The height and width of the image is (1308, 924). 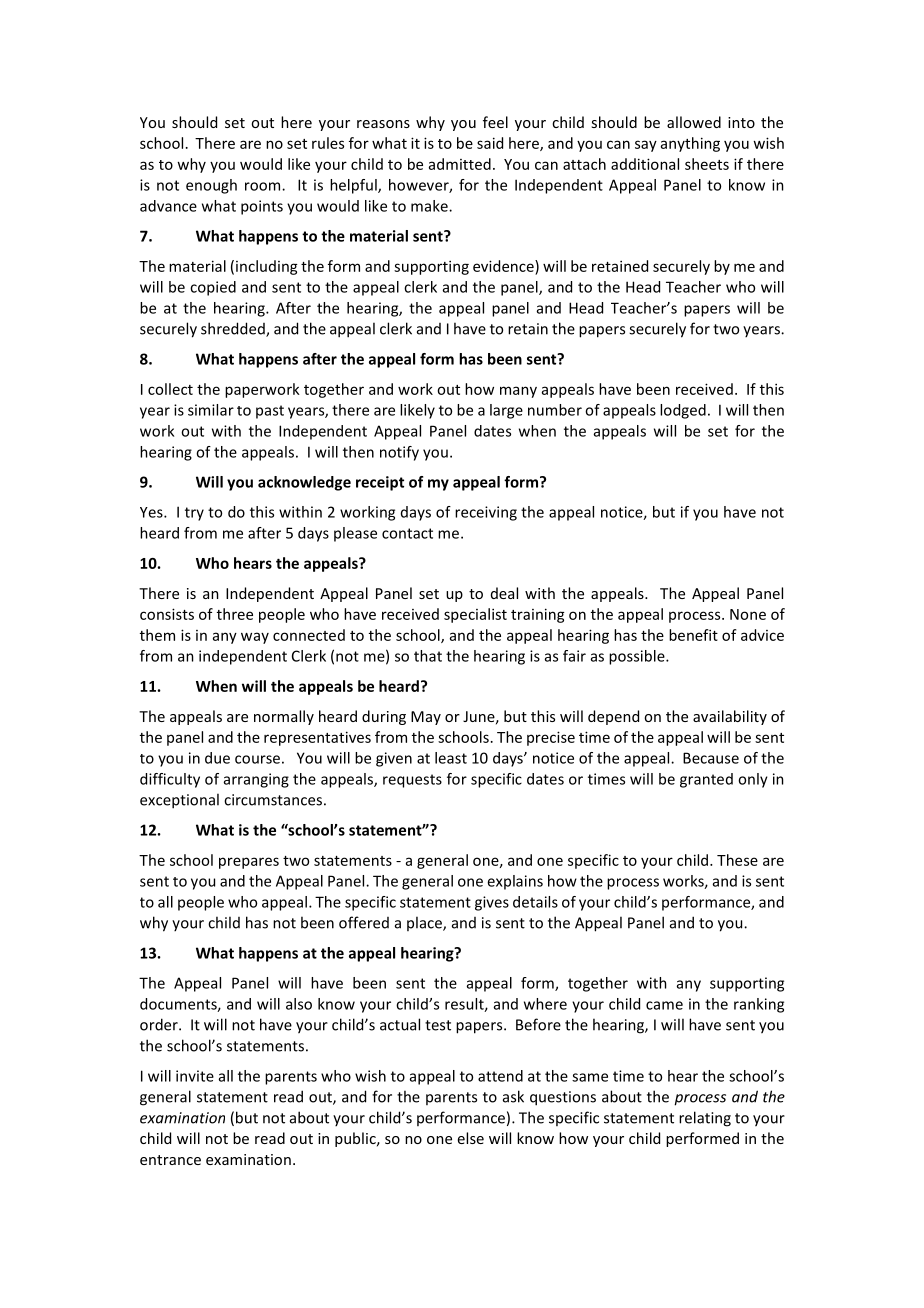 What do you see at coordinates (211, 186) in the image?
I see `enough` at bounding box center [211, 186].
